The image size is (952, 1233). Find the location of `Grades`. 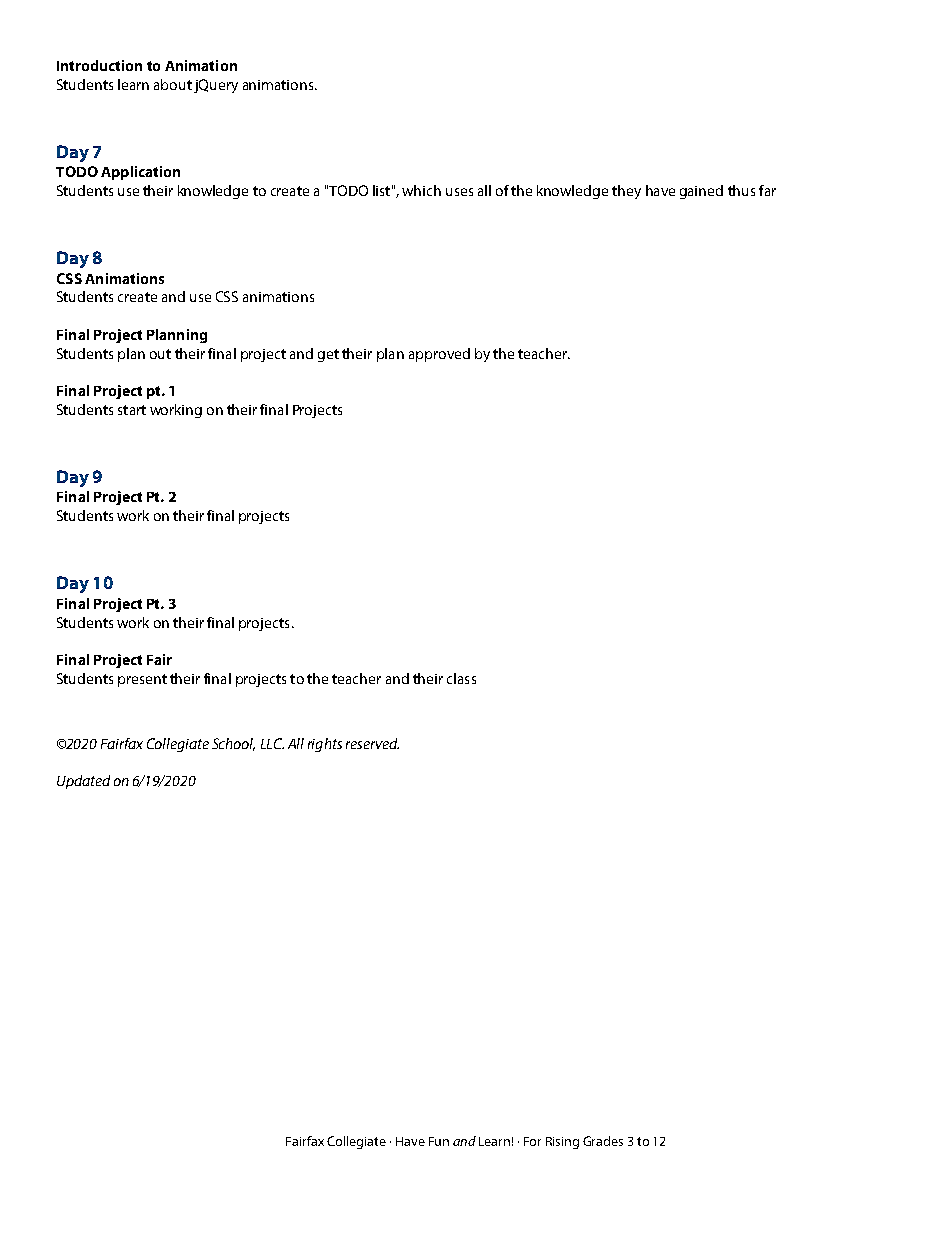

Grades is located at coordinates (603, 1141).
